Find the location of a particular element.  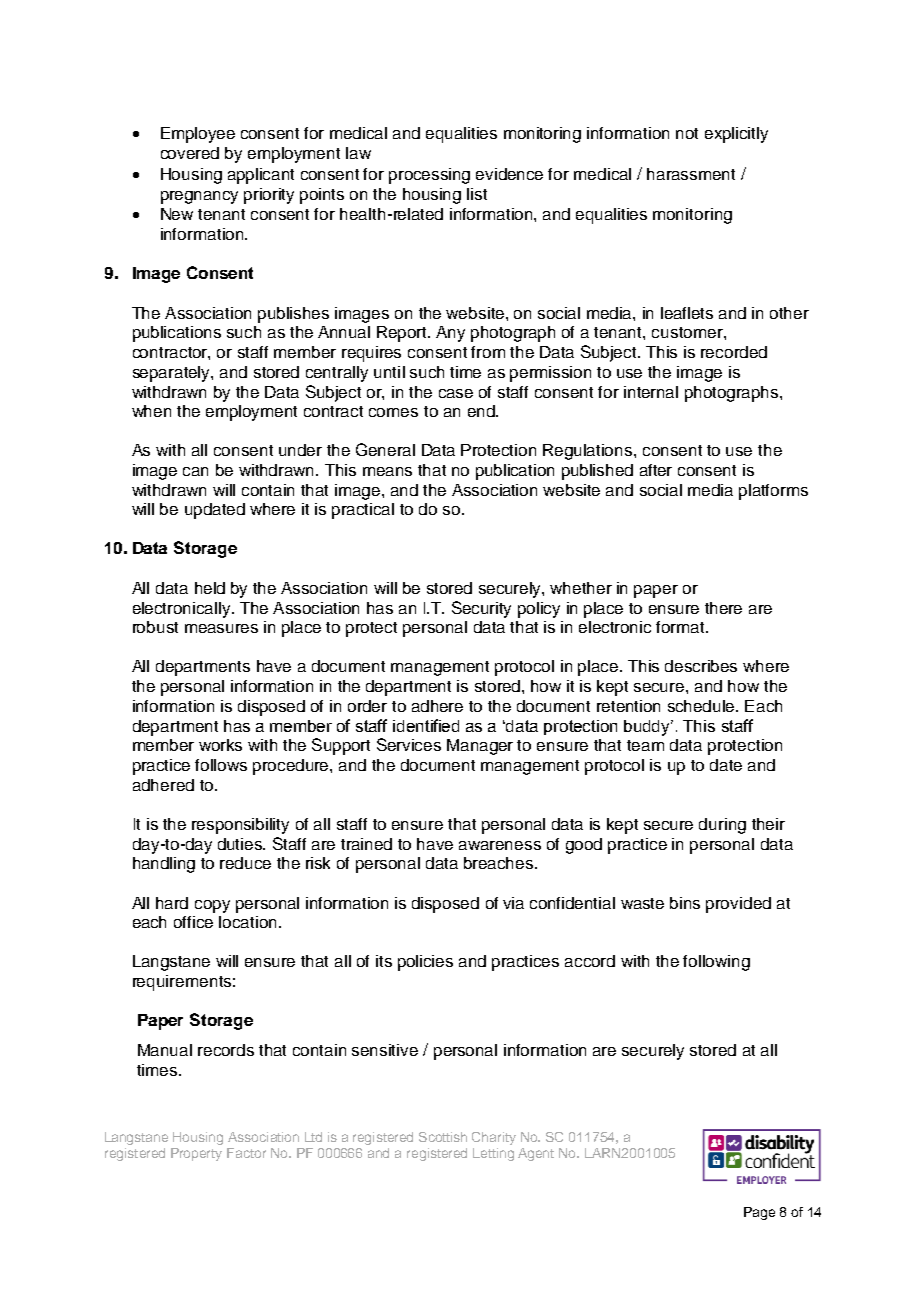

Page is located at coordinates (759, 1213).
